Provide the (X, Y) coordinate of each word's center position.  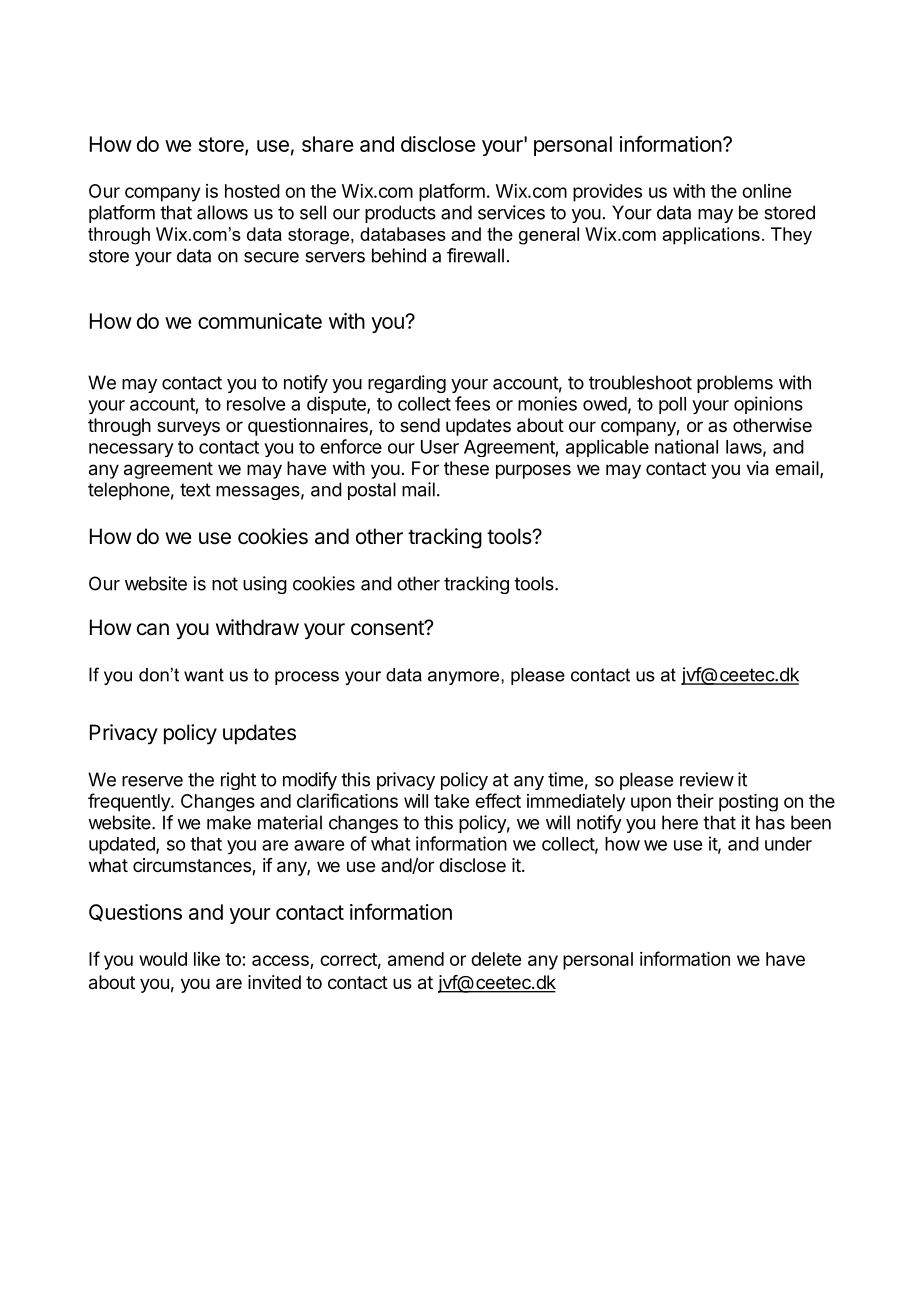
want (204, 675)
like (207, 959)
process (307, 678)
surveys (188, 428)
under (788, 844)
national (686, 446)
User (440, 447)
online (766, 191)
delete (496, 959)
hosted (252, 191)
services (511, 212)
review (707, 779)
